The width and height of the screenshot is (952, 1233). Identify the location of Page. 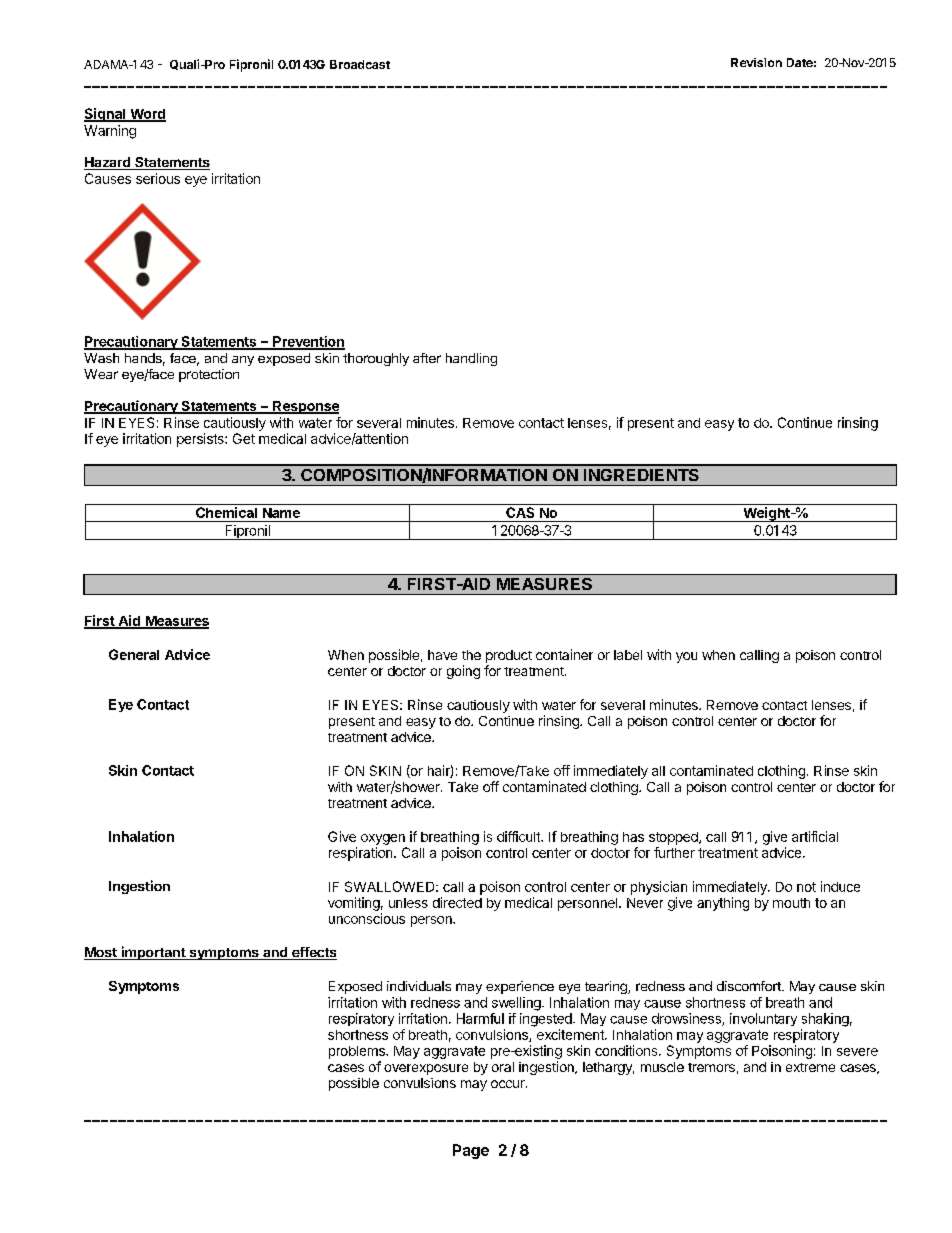
(471, 1151).
